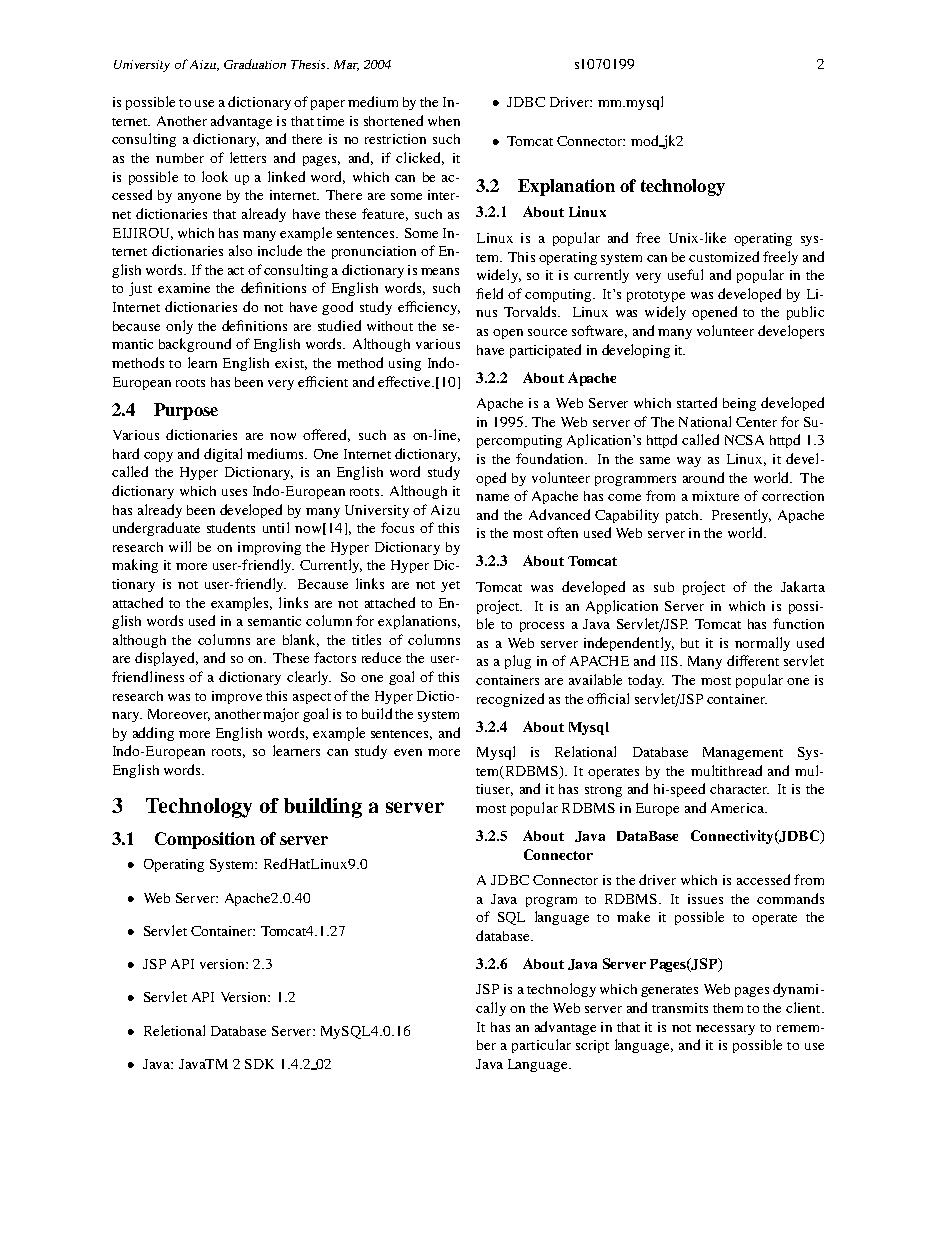 The height and width of the screenshot is (1233, 952). I want to click on when, so click(444, 121).
